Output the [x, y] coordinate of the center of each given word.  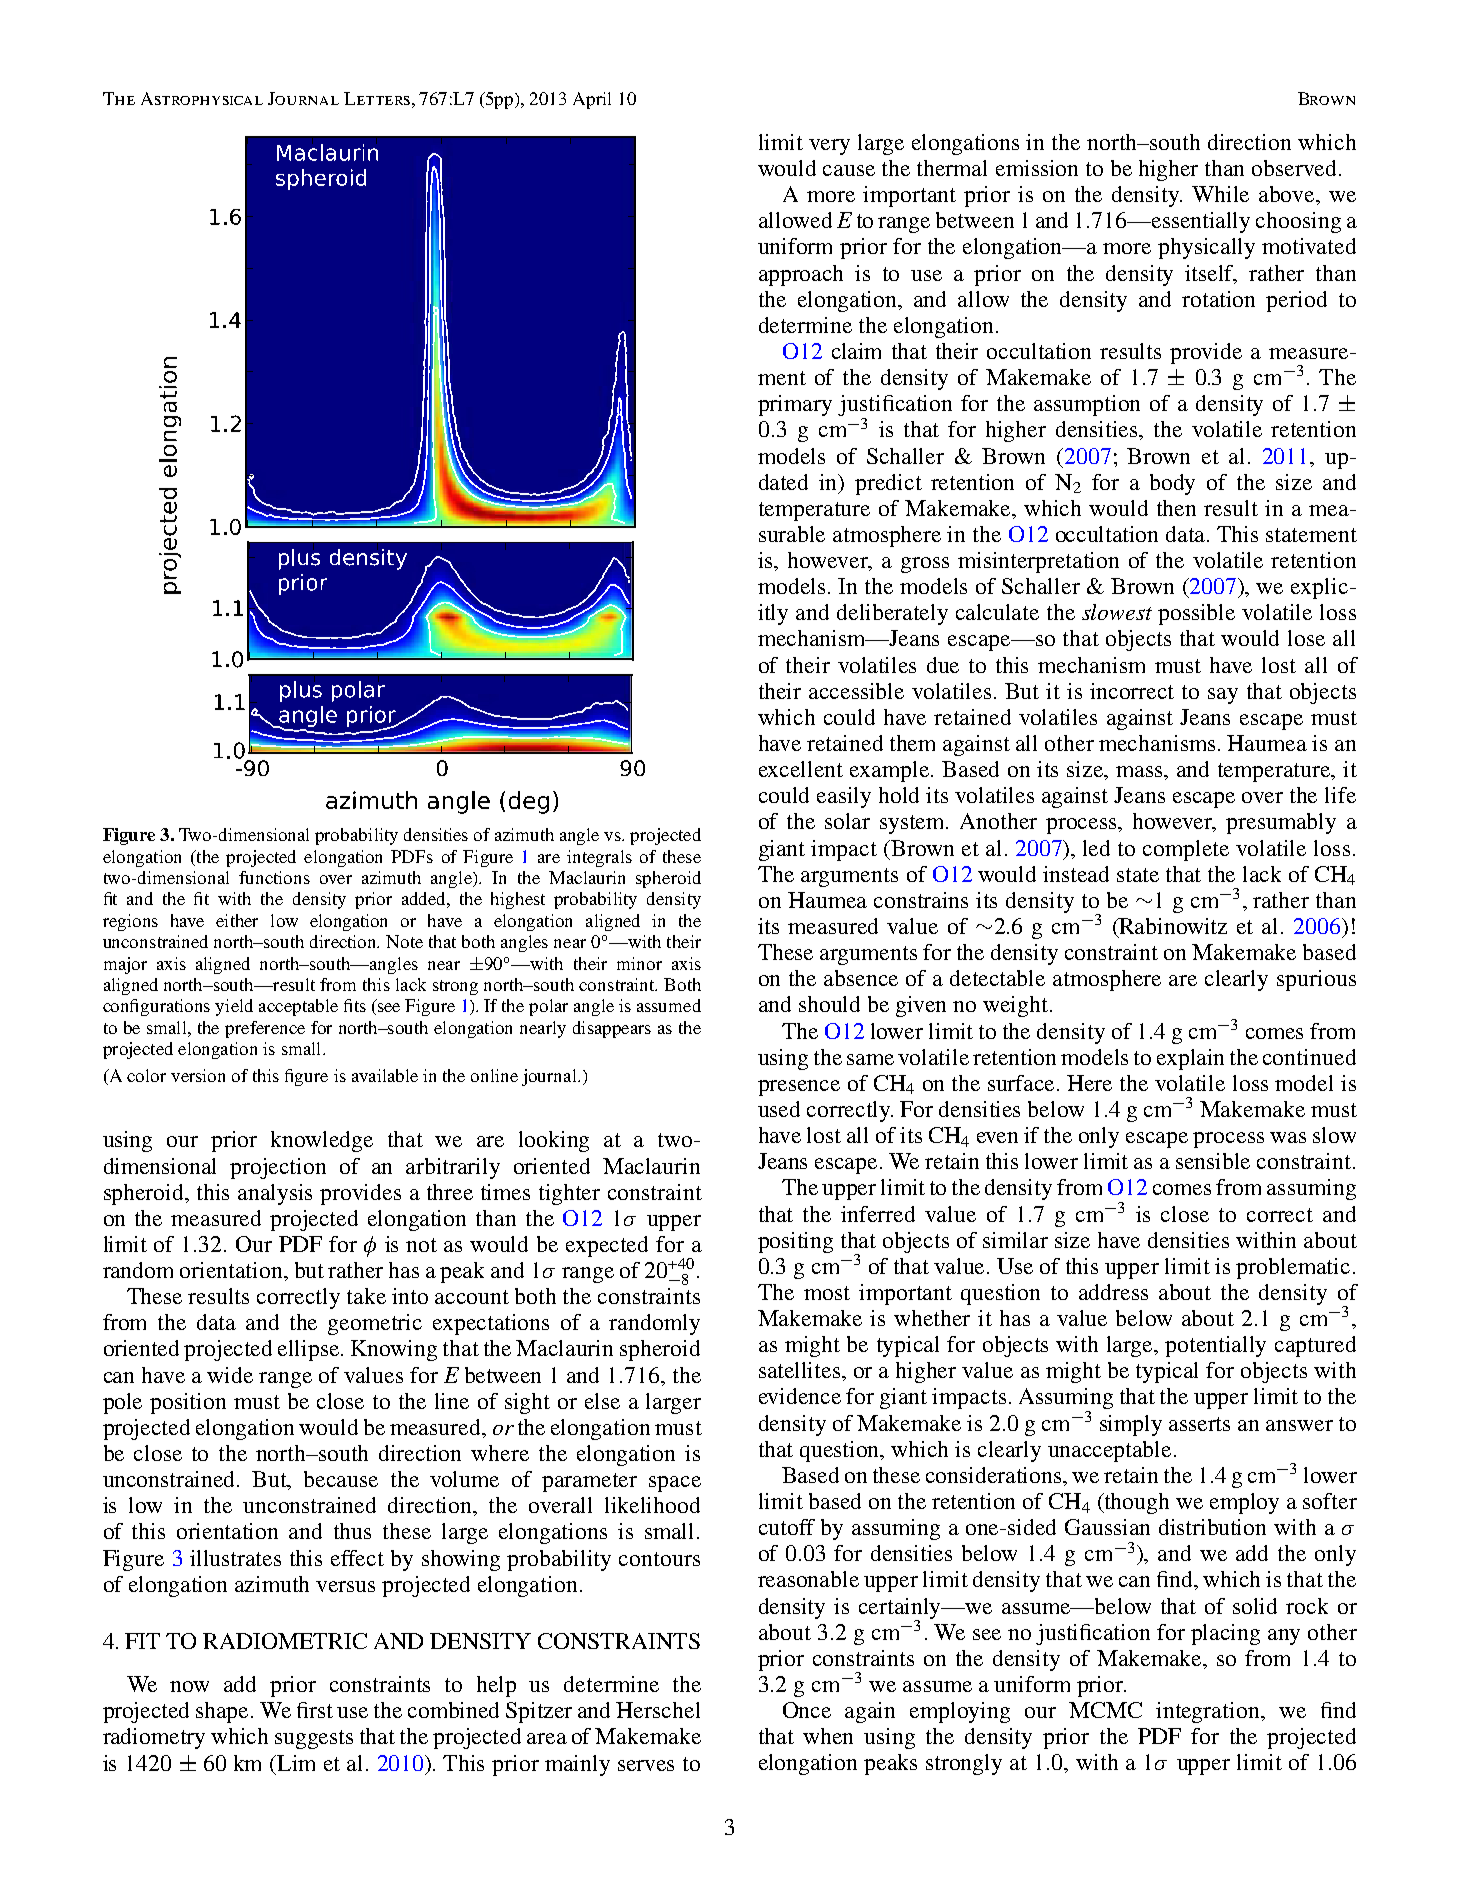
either [237, 920]
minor [639, 963]
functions [274, 877]
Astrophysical [202, 98]
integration [1209, 1712]
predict [888, 484]
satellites [801, 1370]
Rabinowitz [1172, 926]
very [829, 147]
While [1220, 194]
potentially [1215, 1346]
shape [224, 1712]
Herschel [658, 1710]
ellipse [310, 1350]
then [1176, 508]
